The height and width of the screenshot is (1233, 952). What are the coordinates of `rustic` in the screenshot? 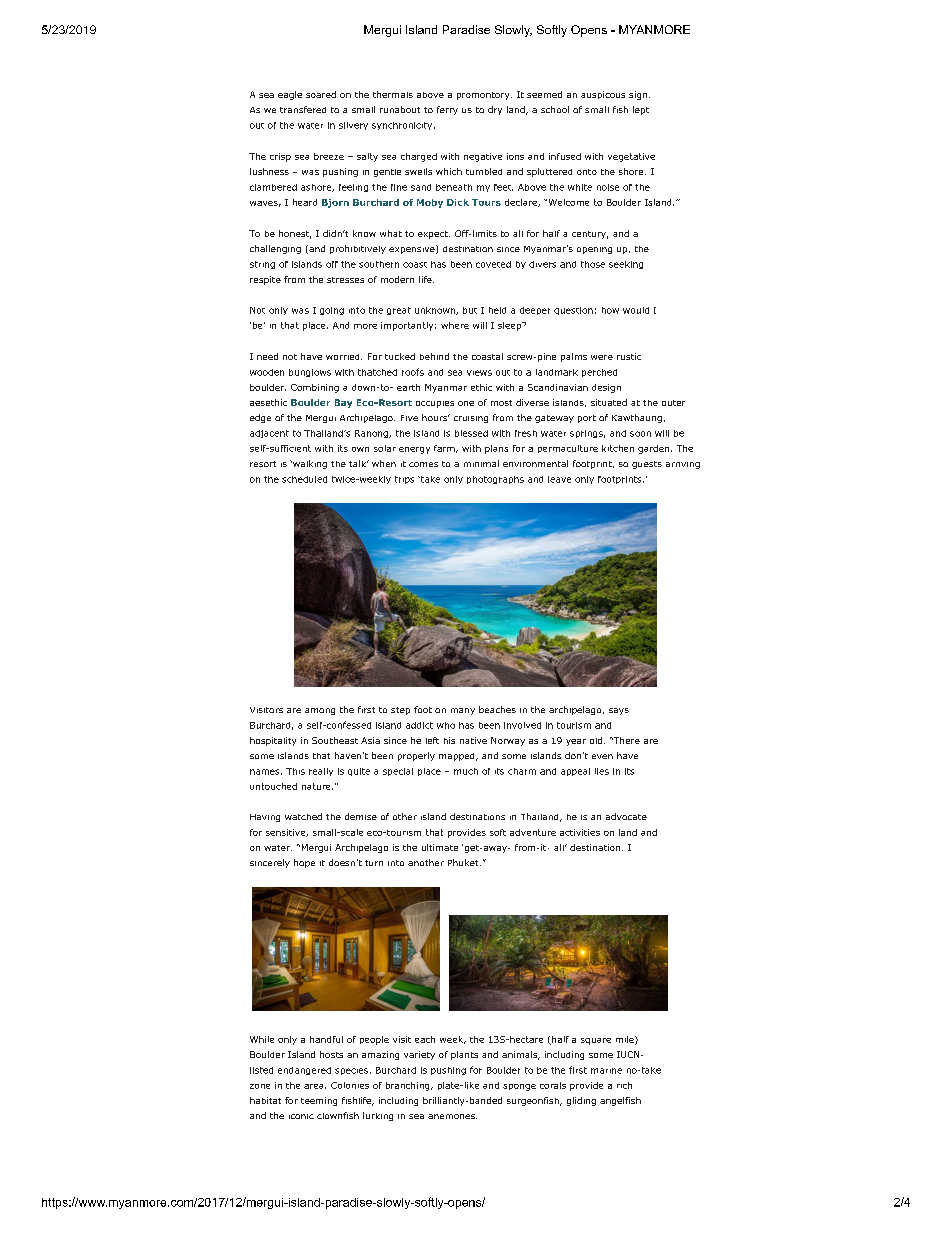 It's located at (629, 356).
